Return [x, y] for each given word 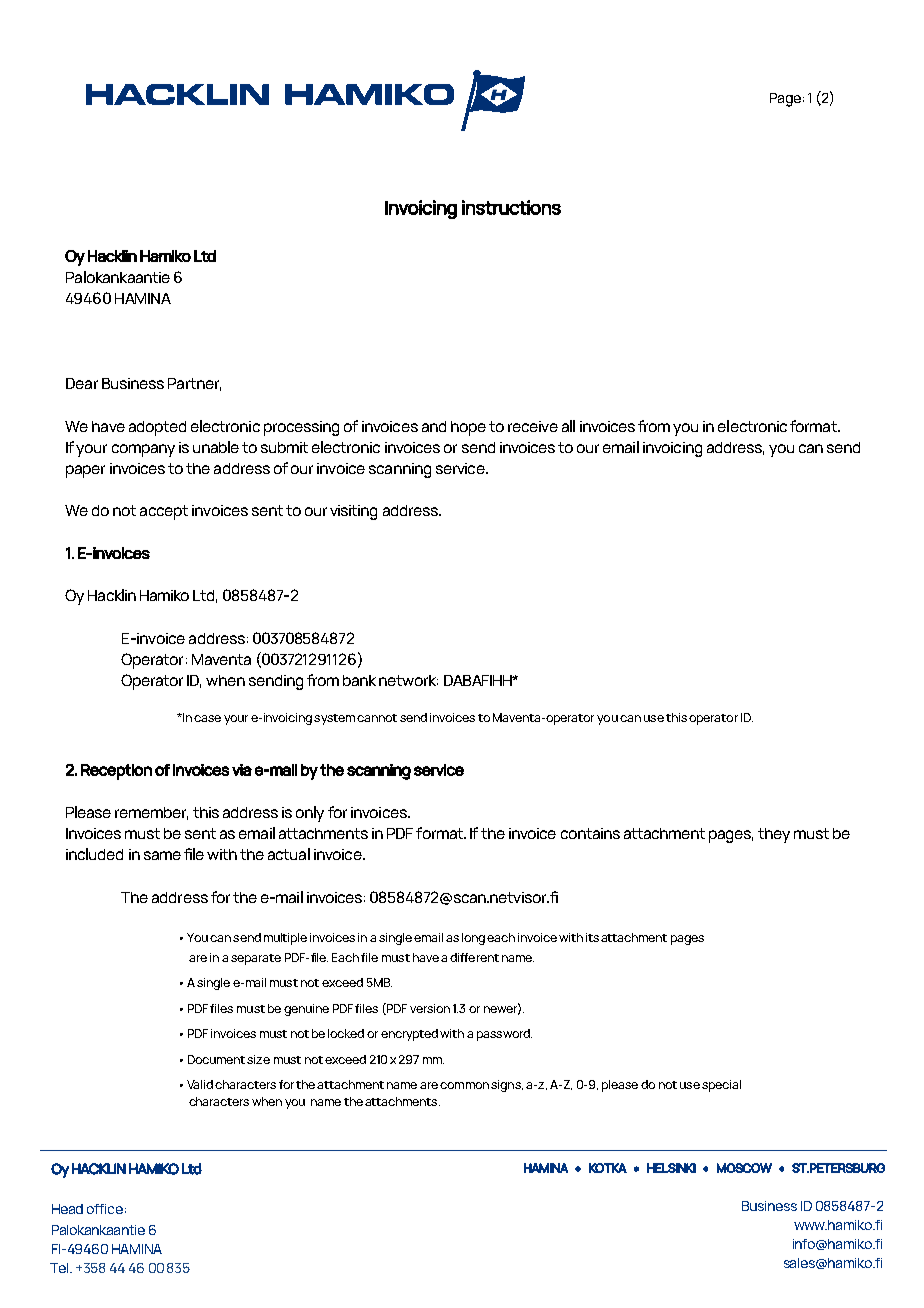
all [568, 426]
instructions [511, 207]
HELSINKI [671, 1168]
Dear [82, 383]
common [464, 1085]
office [105, 1209]
